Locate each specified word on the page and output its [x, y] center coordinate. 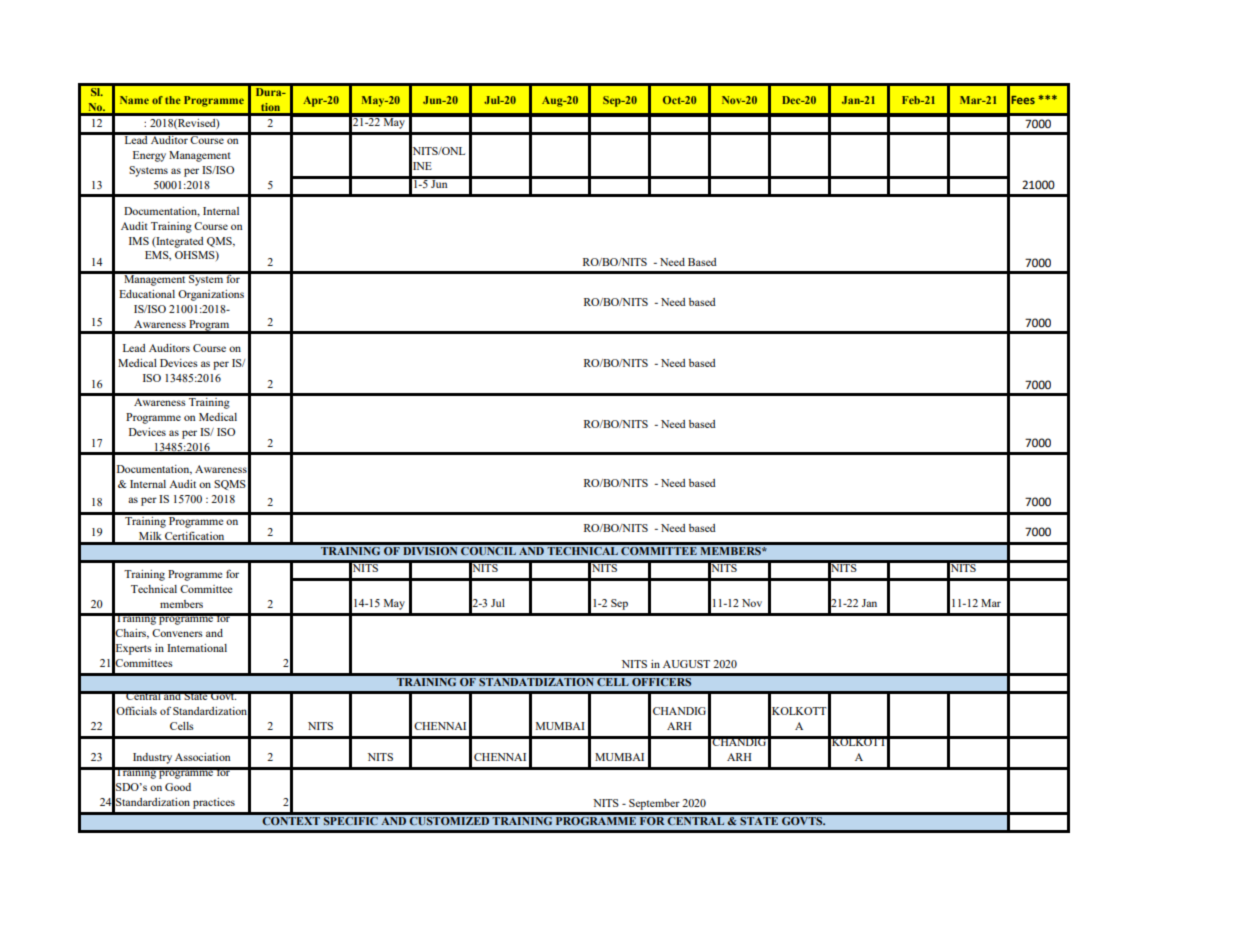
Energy [149, 156]
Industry [152, 758]
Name [134, 100]
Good [178, 787]
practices [214, 803]
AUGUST [686, 664]
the [173, 100]
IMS [139, 241]
